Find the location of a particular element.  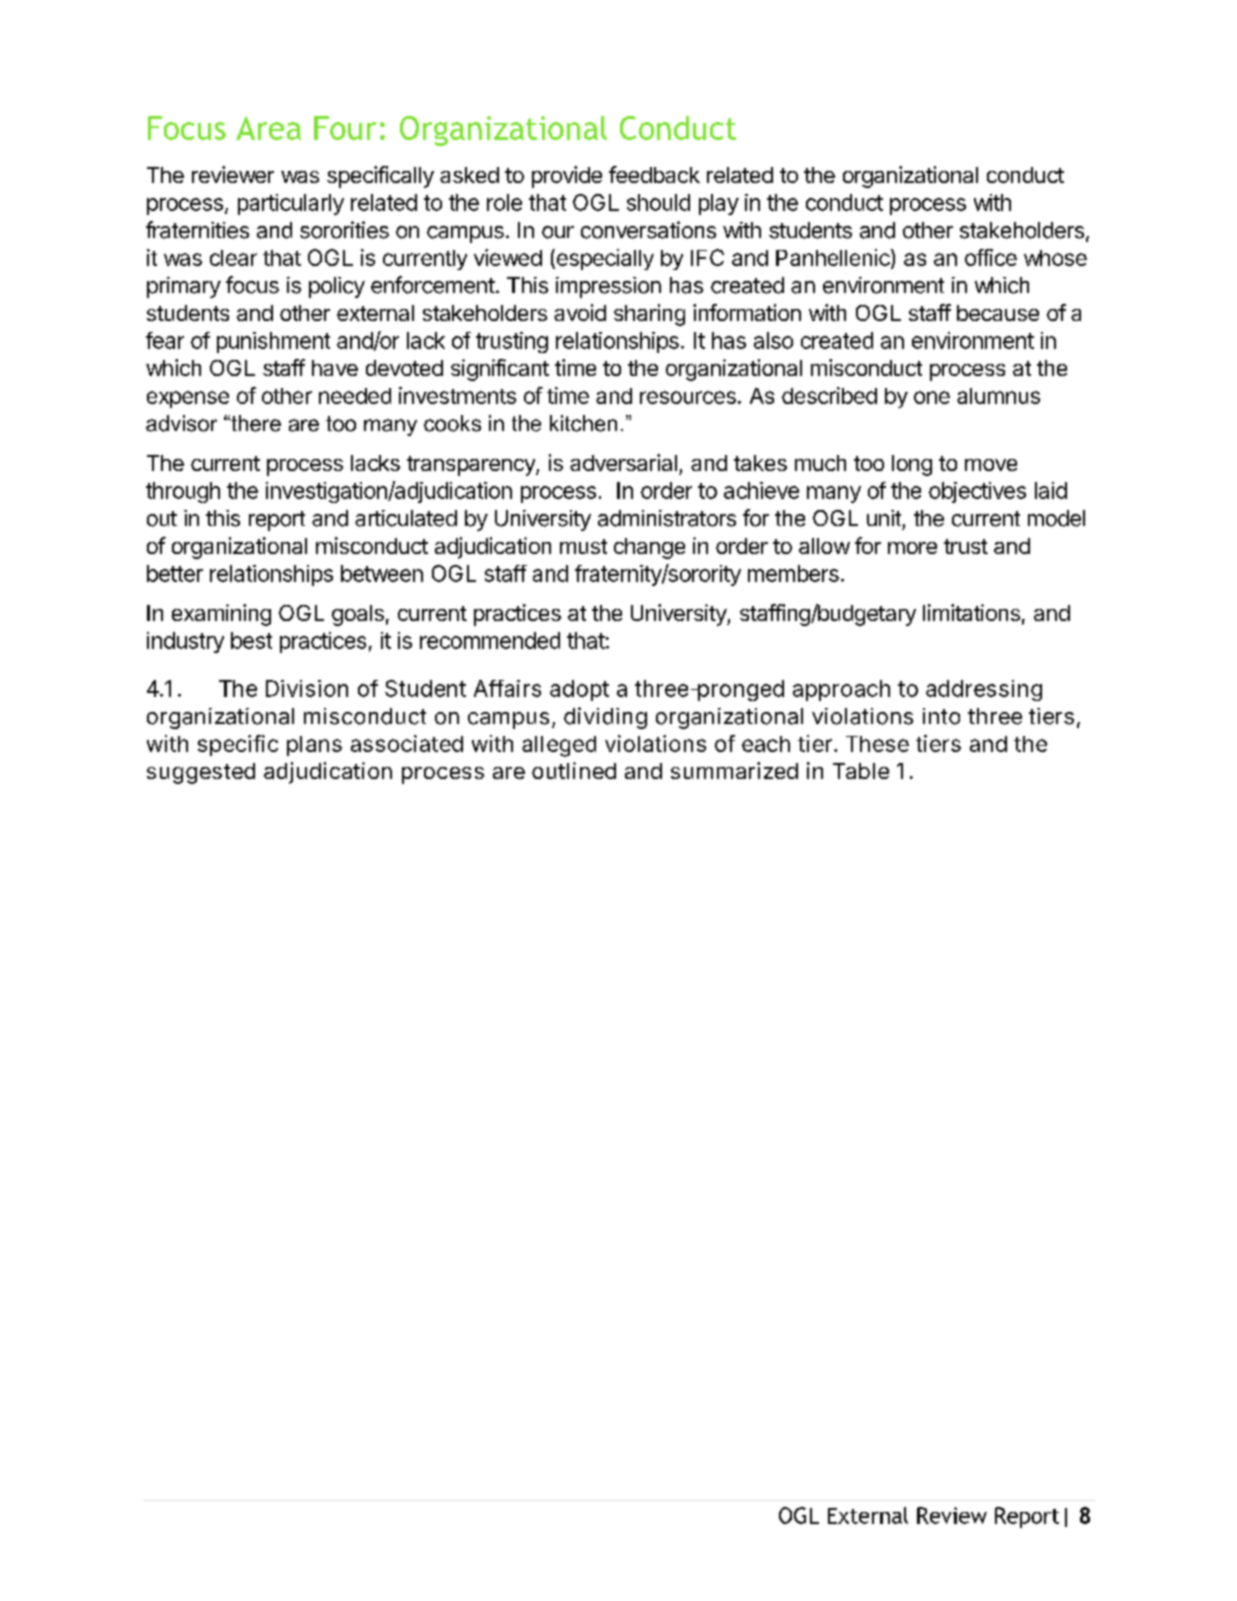

must is located at coordinates (583, 546).
